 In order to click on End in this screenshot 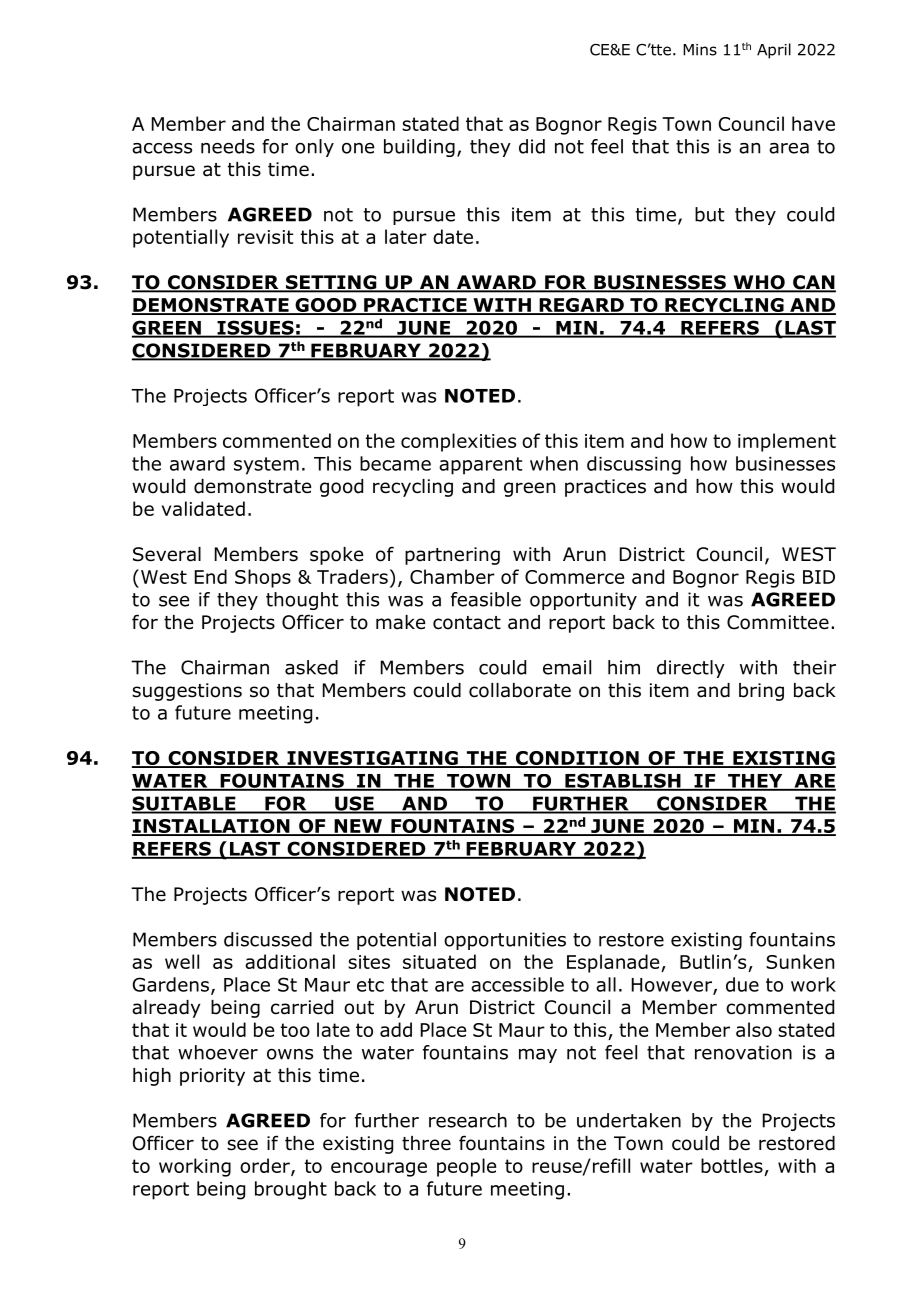, I will do `click(211, 576)`.
